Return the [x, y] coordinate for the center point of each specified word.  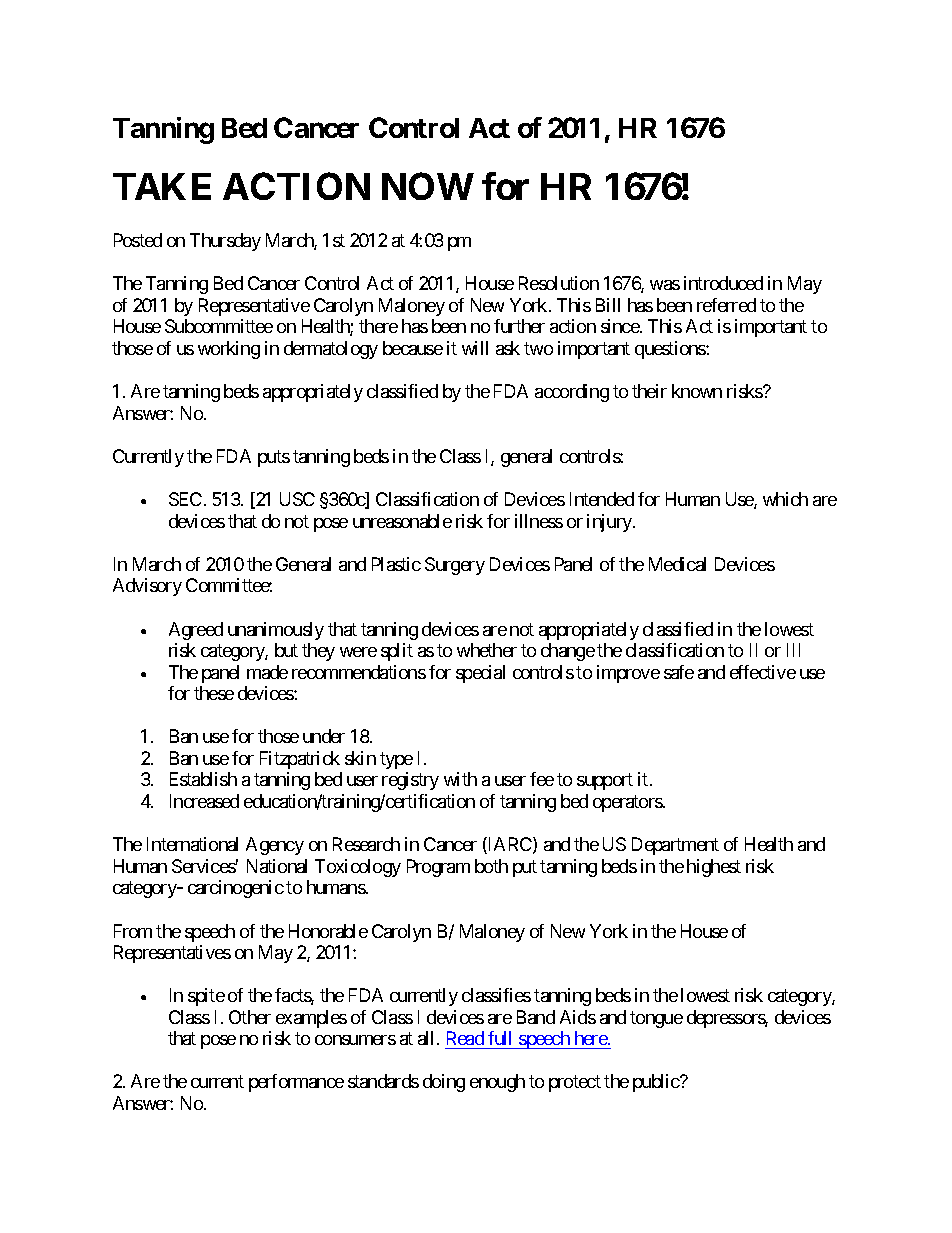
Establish [203, 779]
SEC [185, 499]
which [785, 499]
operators [628, 803]
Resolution [559, 283]
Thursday [225, 242]
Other [250, 1017]
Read [465, 1038]
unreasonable [402, 521]
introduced [723, 283]
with [460, 779]
